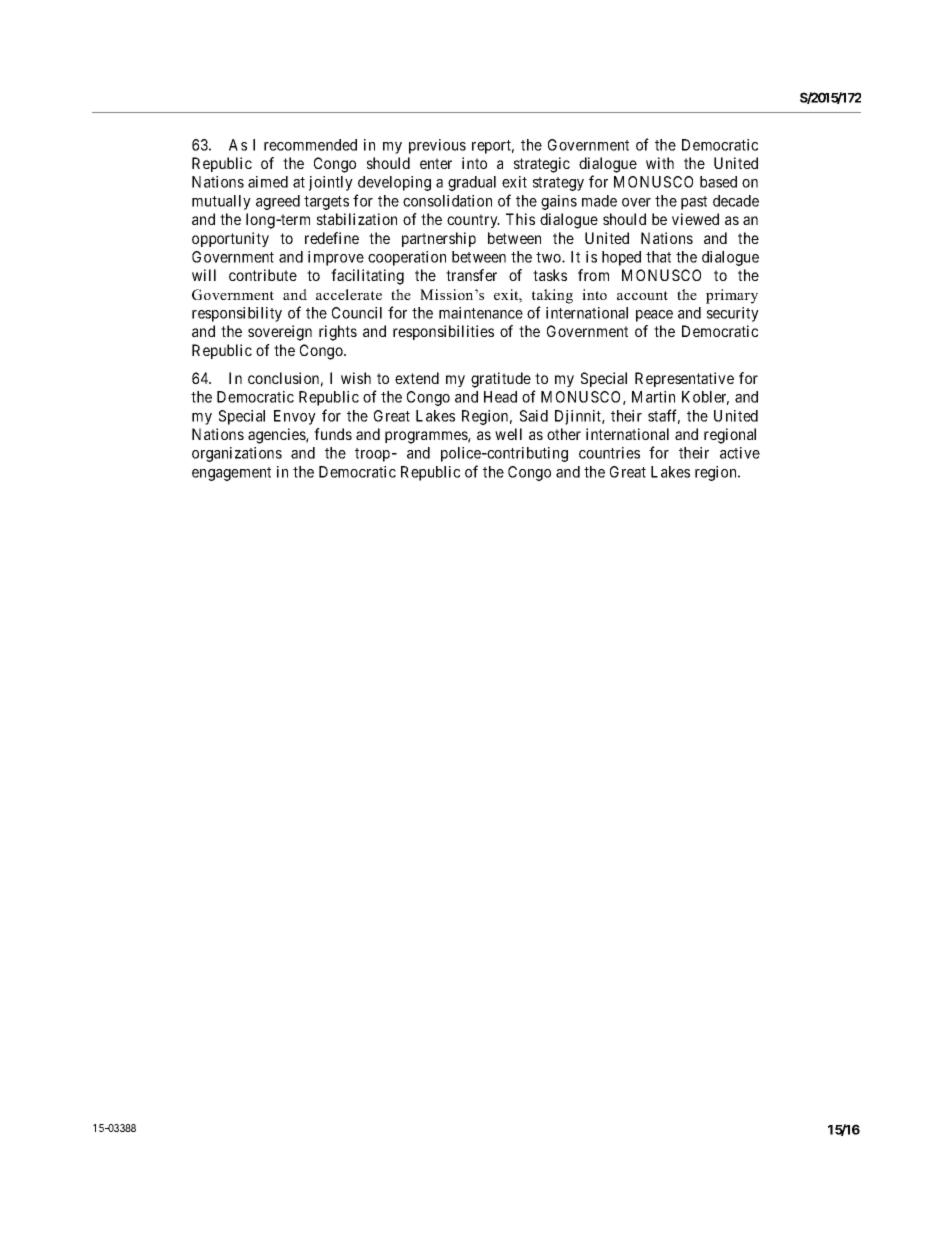 The height and width of the screenshot is (1233, 952). What do you see at coordinates (310, 145) in the screenshot?
I see `recommended` at bounding box center [310, 145].
